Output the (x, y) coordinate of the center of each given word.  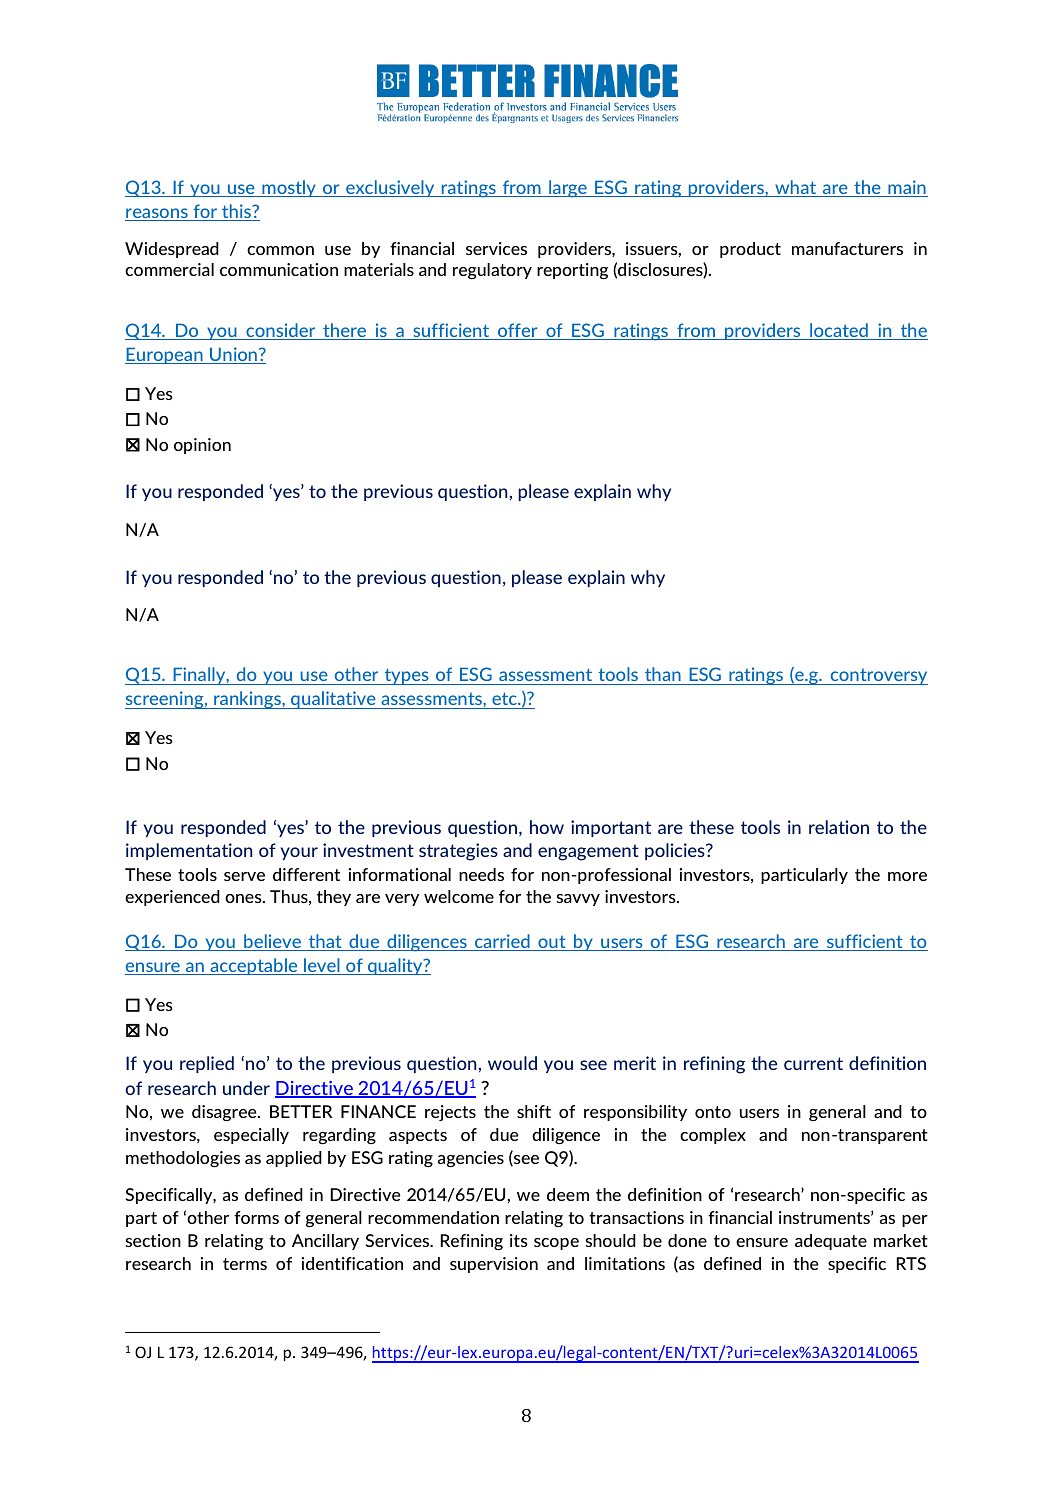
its (519, 1240)
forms (256, 1217)
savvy (578, 900)
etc (505, 698)
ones (244, 898)
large (568, 189)
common (280, 250)
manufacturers (847, 248)
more (907, 876)
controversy (878, 677)
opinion (202, 446)
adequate (831, 1242)
